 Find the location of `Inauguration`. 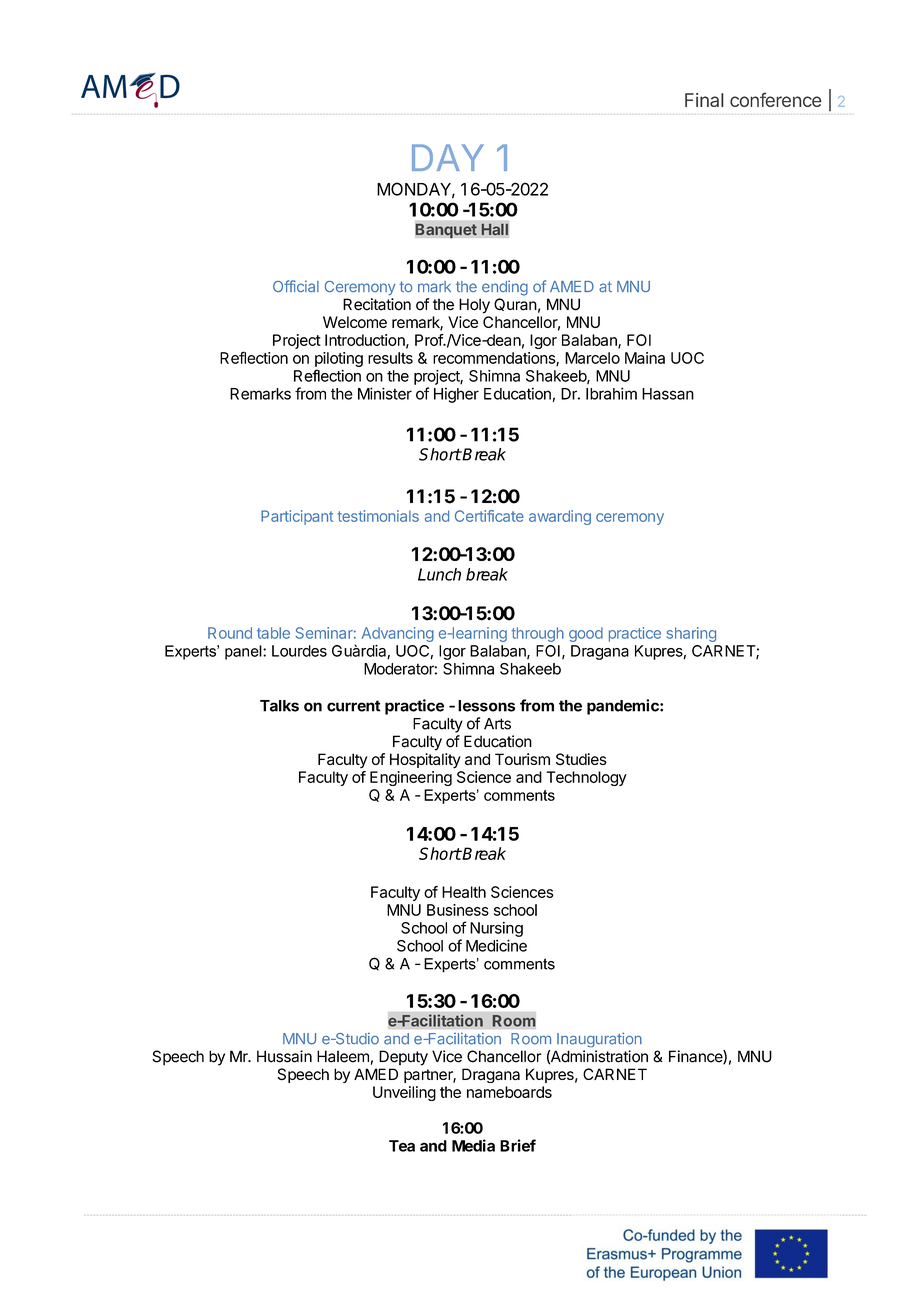

Inauguration is located at coordinates (599, 1040).
